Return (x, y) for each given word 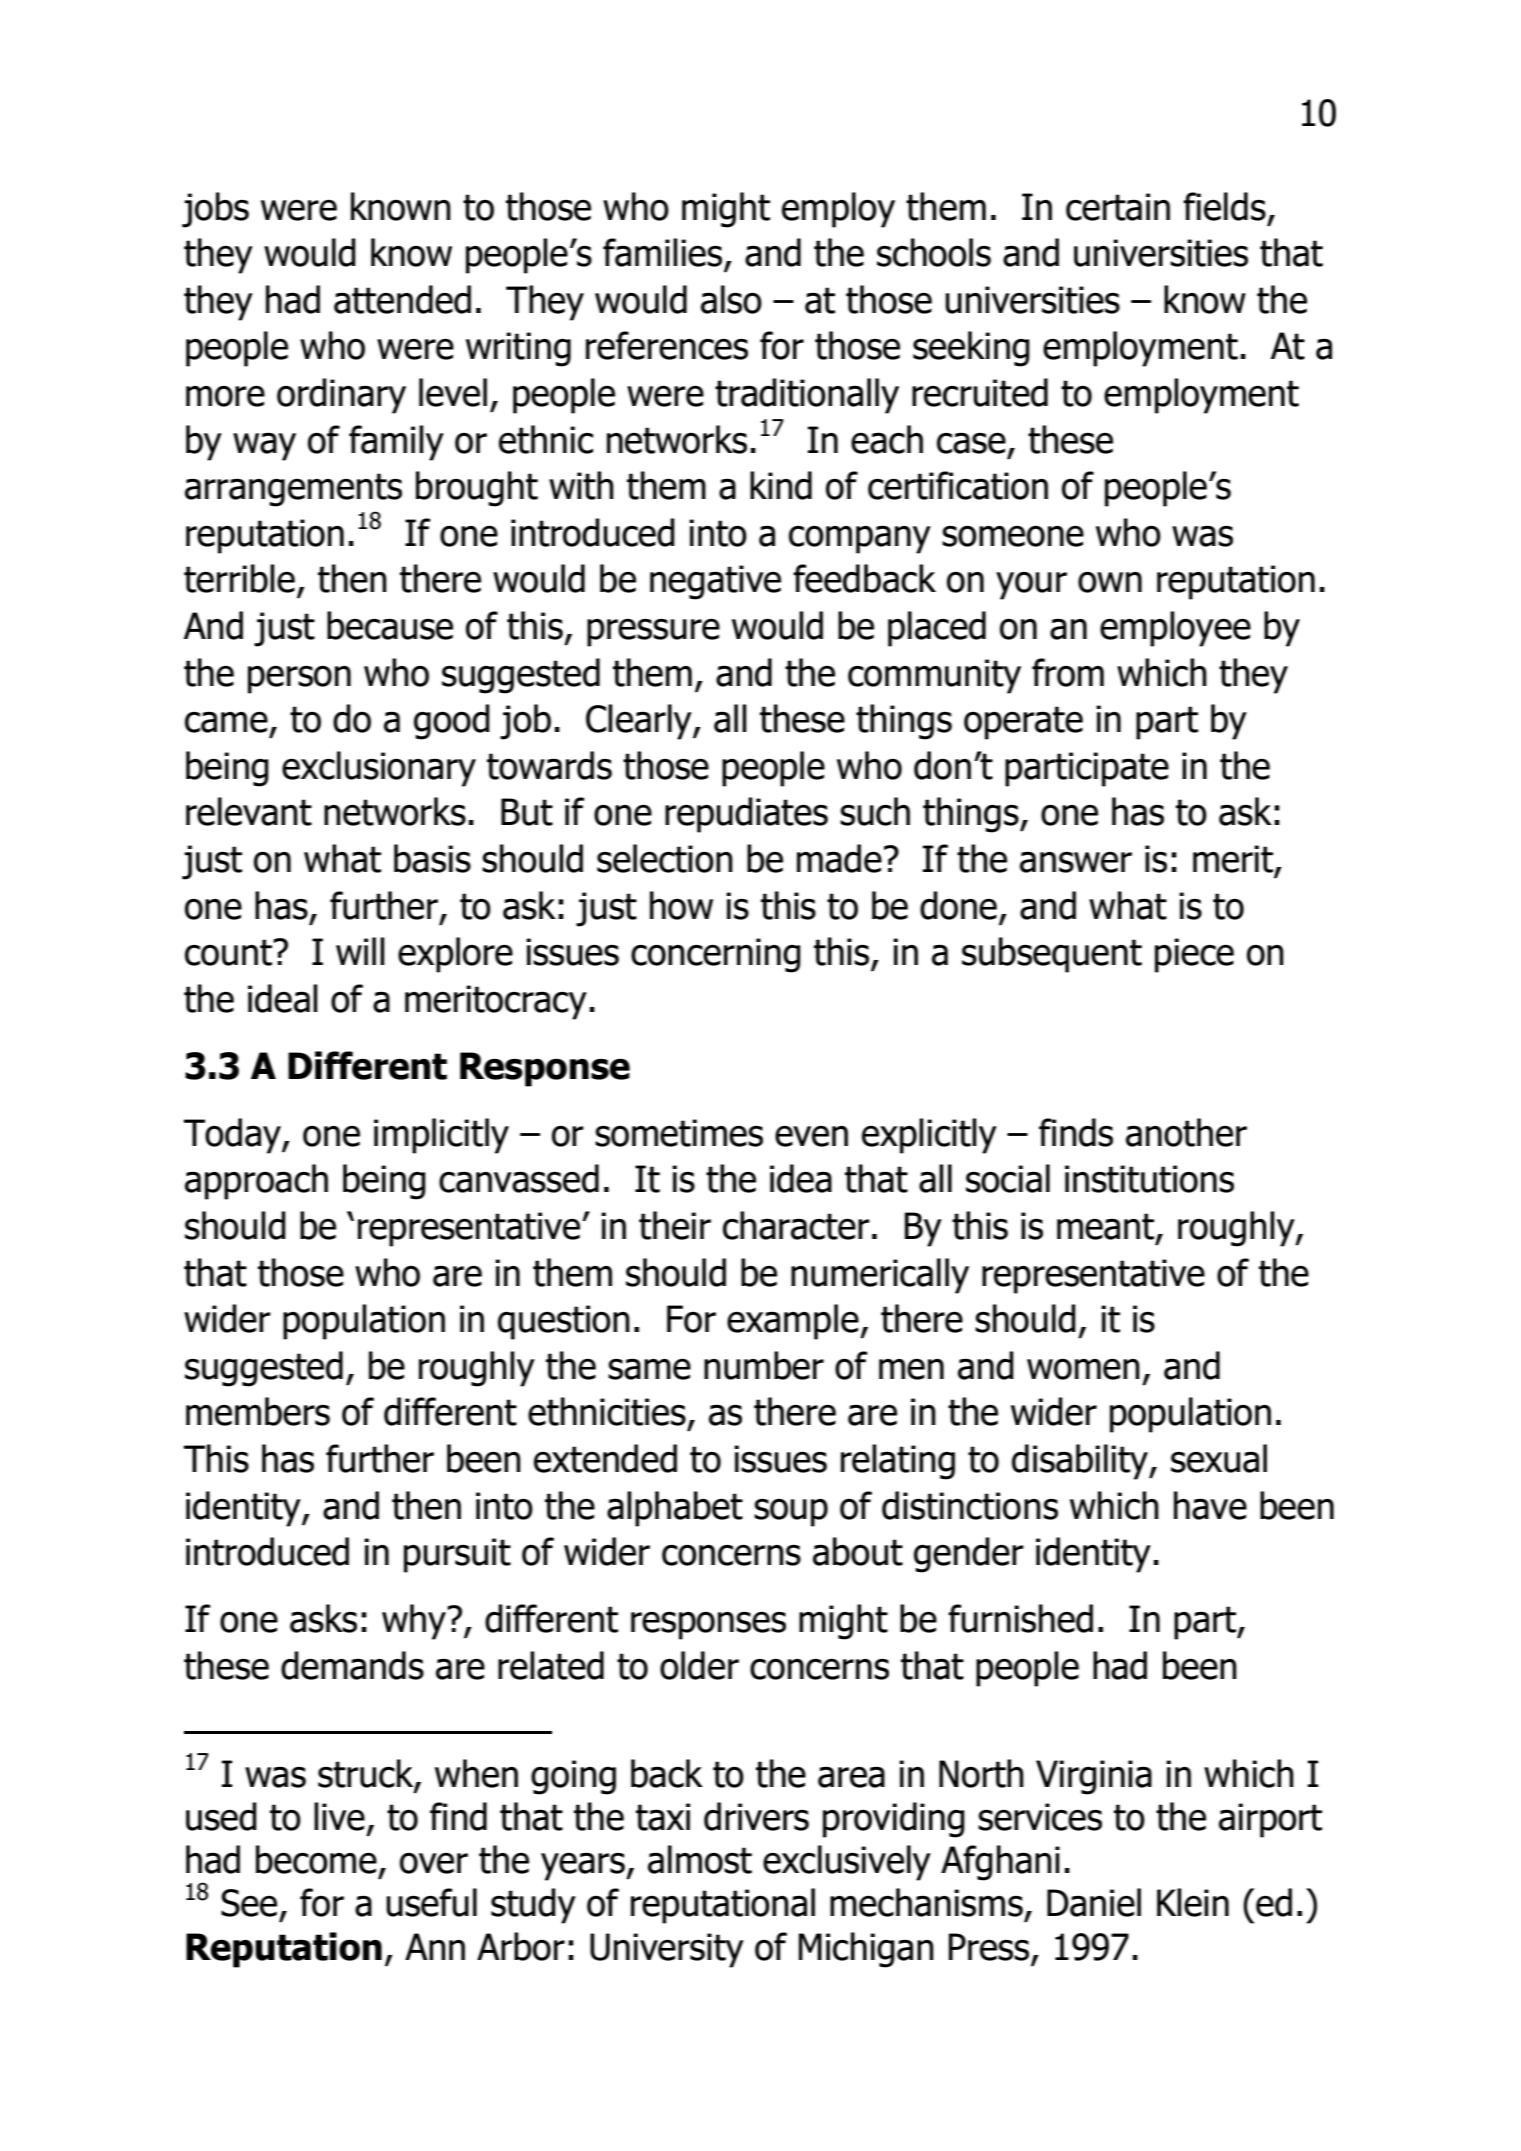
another (1186, 1132)
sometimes (679, 1133)
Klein (1193, 1902)
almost (700, 1859)
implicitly (441, 1136)
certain (1118, 207)
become (316, 1859)
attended (402, 299)
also (731, 299)
